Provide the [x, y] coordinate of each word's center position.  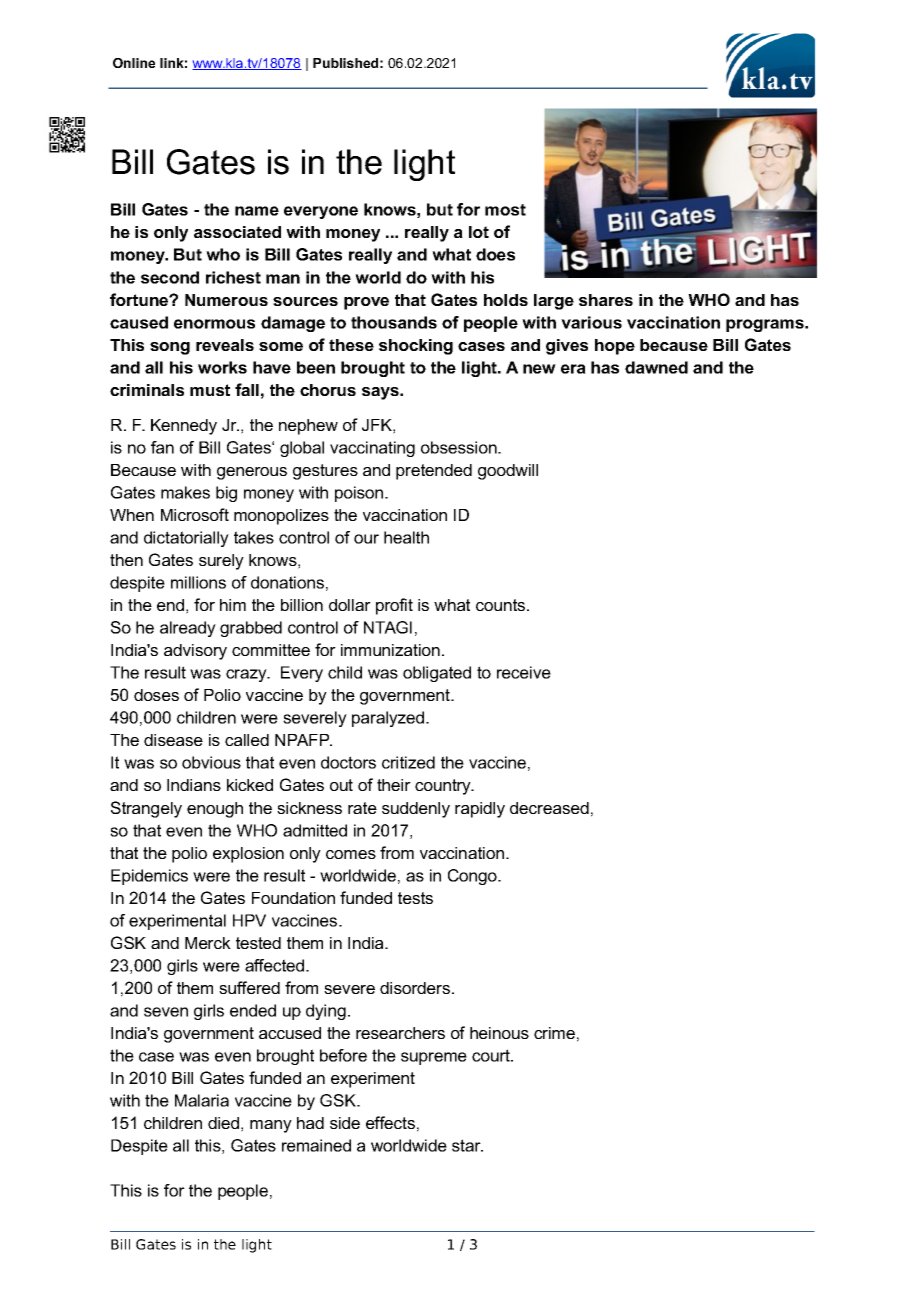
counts [502, 605]
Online [134, 63]
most [505, 210]
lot [479, 232]
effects [390, 1122]
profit [394, 606]
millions [198, 582]
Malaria [202, 1100]
